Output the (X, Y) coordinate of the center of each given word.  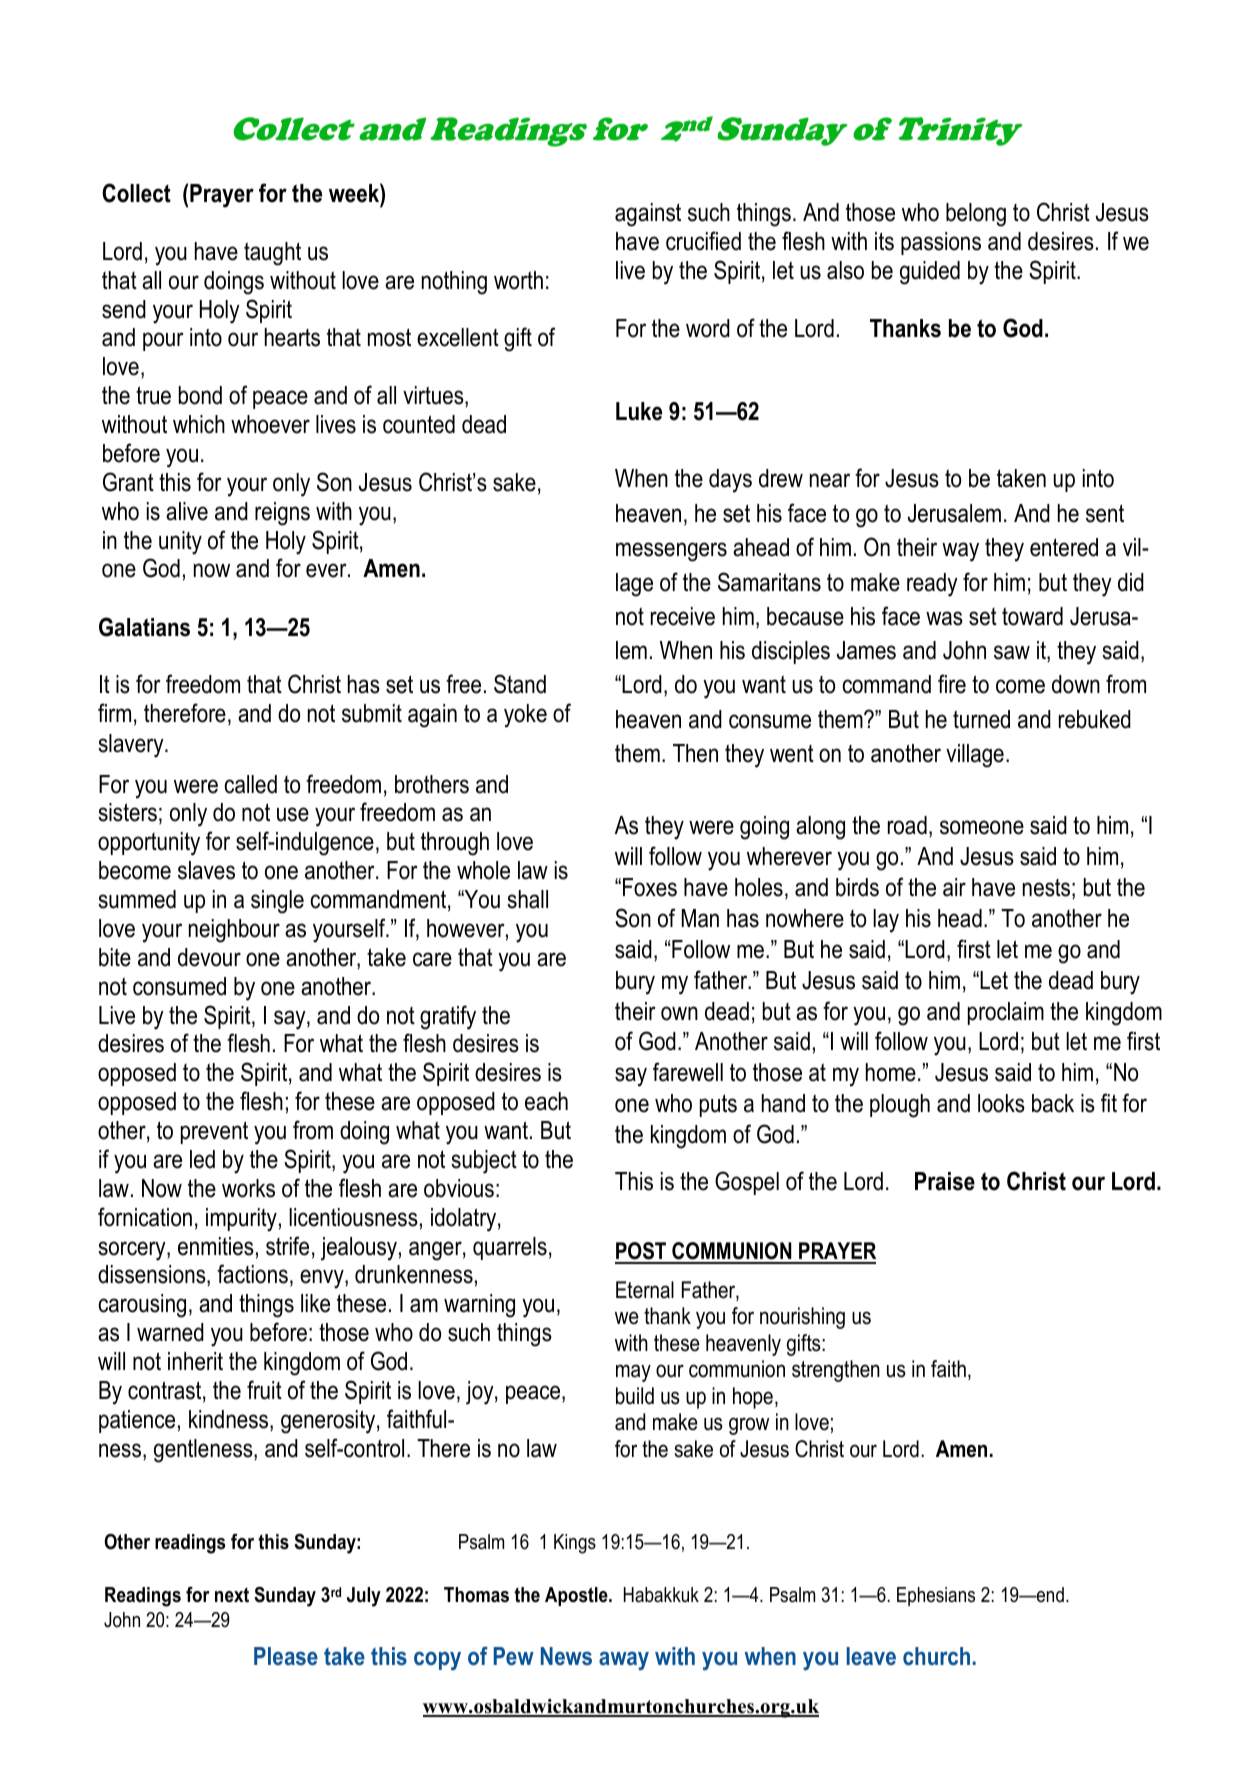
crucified (703, 241)
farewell (688, 1072)
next (232, 1595)
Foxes (650, 887)
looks (1001, 1103)
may (633, 1373)
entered (1064, 547)
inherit (195, 1361)
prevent (214, 1132)
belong (976, 215)
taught (272, 254)
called (251, 784)
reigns (282, 514)
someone (982, 827)
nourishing (802, 1318)
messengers (671, 552)
